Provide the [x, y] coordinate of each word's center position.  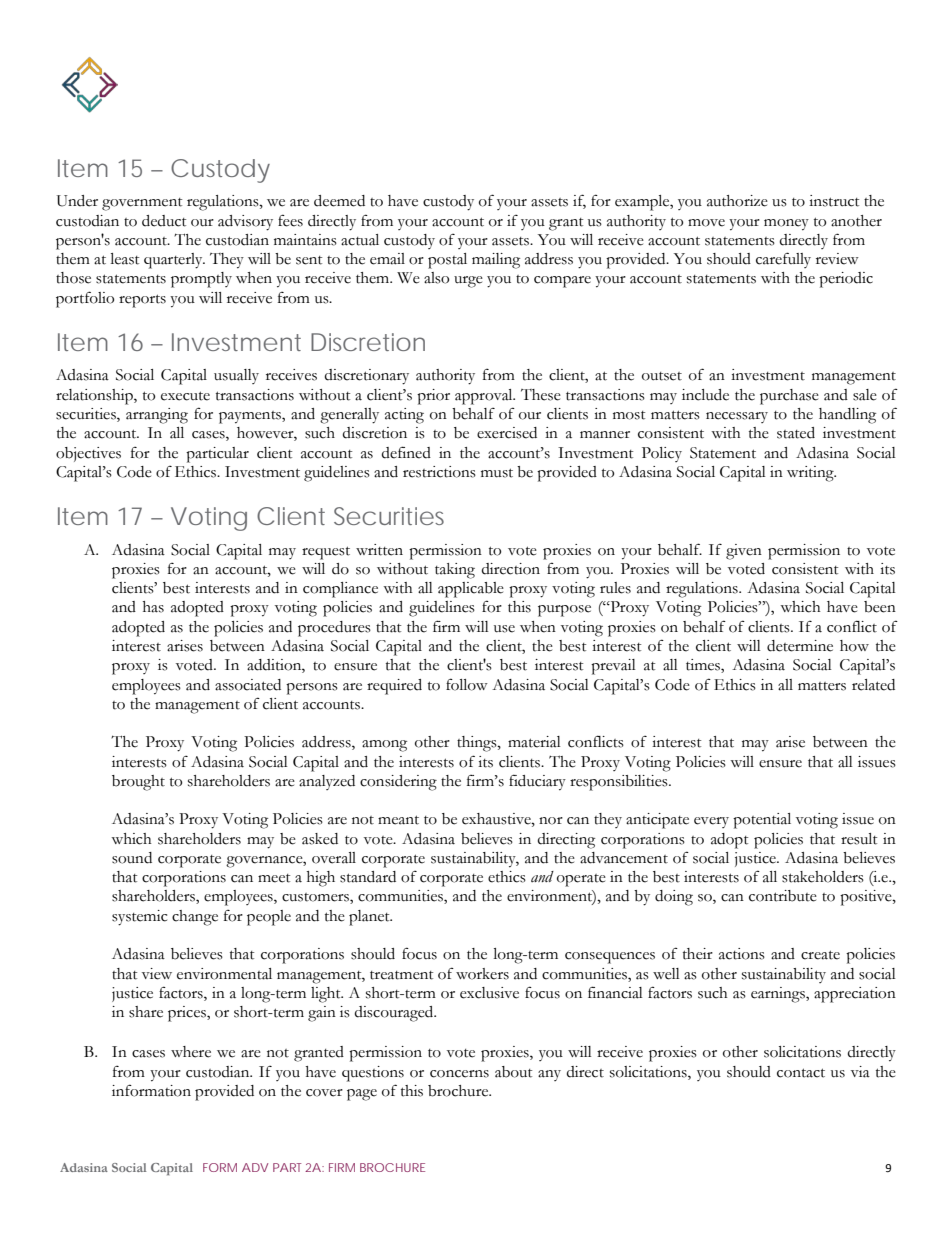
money [786, 225]
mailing [496, 261]
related [873, 685]
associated [248, 685]
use [504, 629]
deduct [164, 221]
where [191, 1052]
